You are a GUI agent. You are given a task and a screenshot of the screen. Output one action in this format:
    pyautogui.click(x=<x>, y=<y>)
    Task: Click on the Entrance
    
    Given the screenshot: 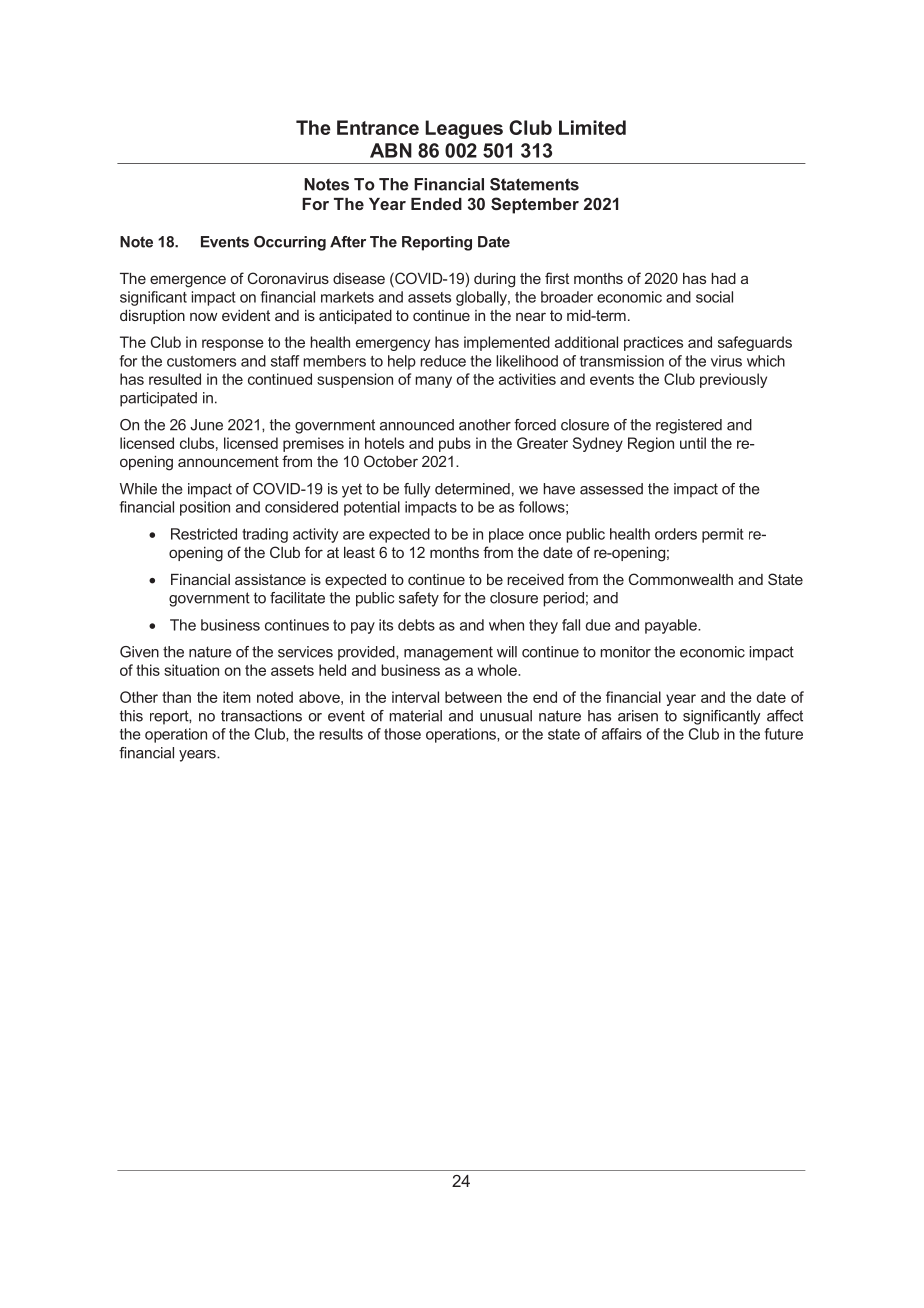 What is the action you would take?
    pyautogui.click(x=378, y=127)
